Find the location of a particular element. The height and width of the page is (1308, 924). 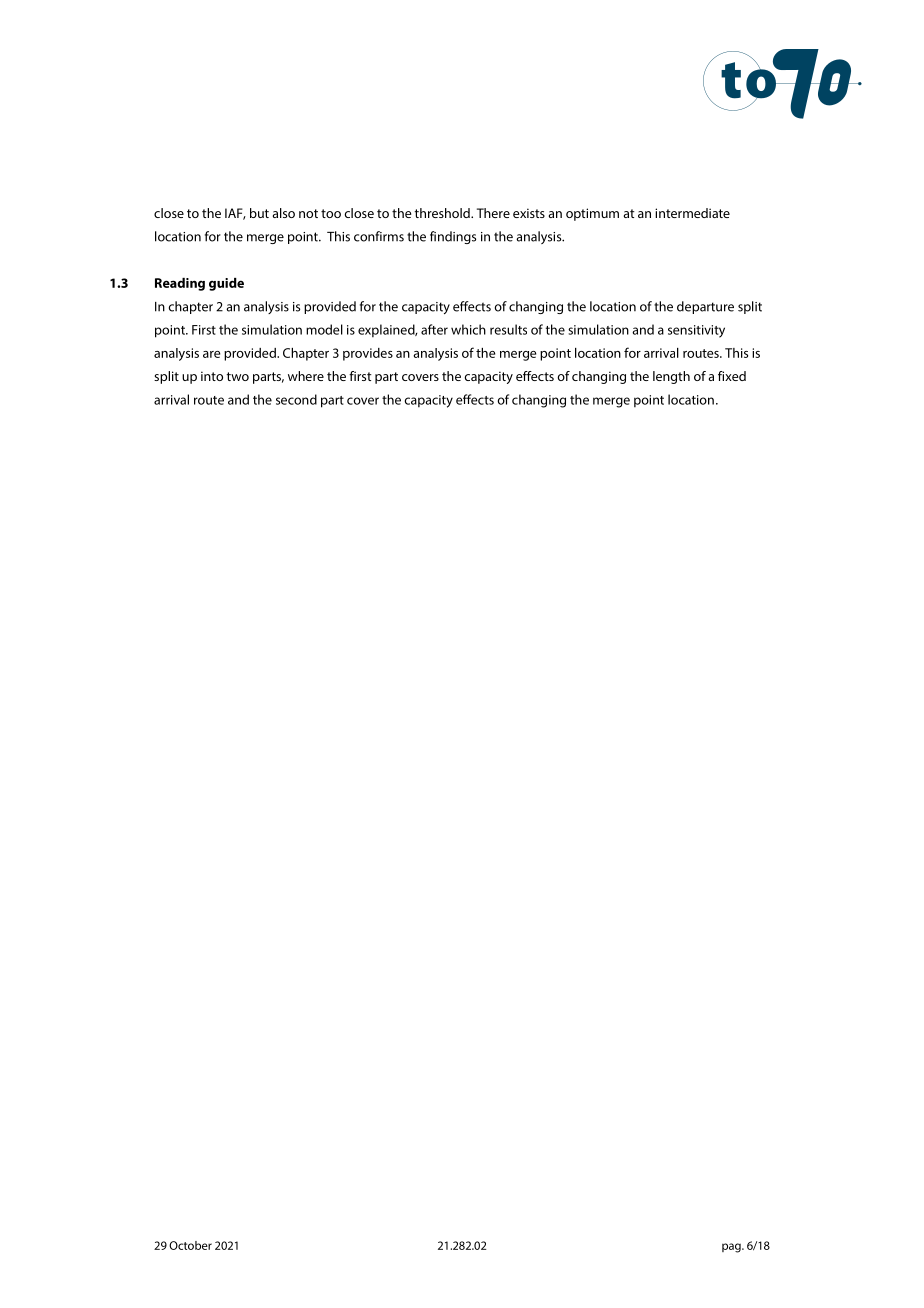

where is located at coordinates (306, 376).
